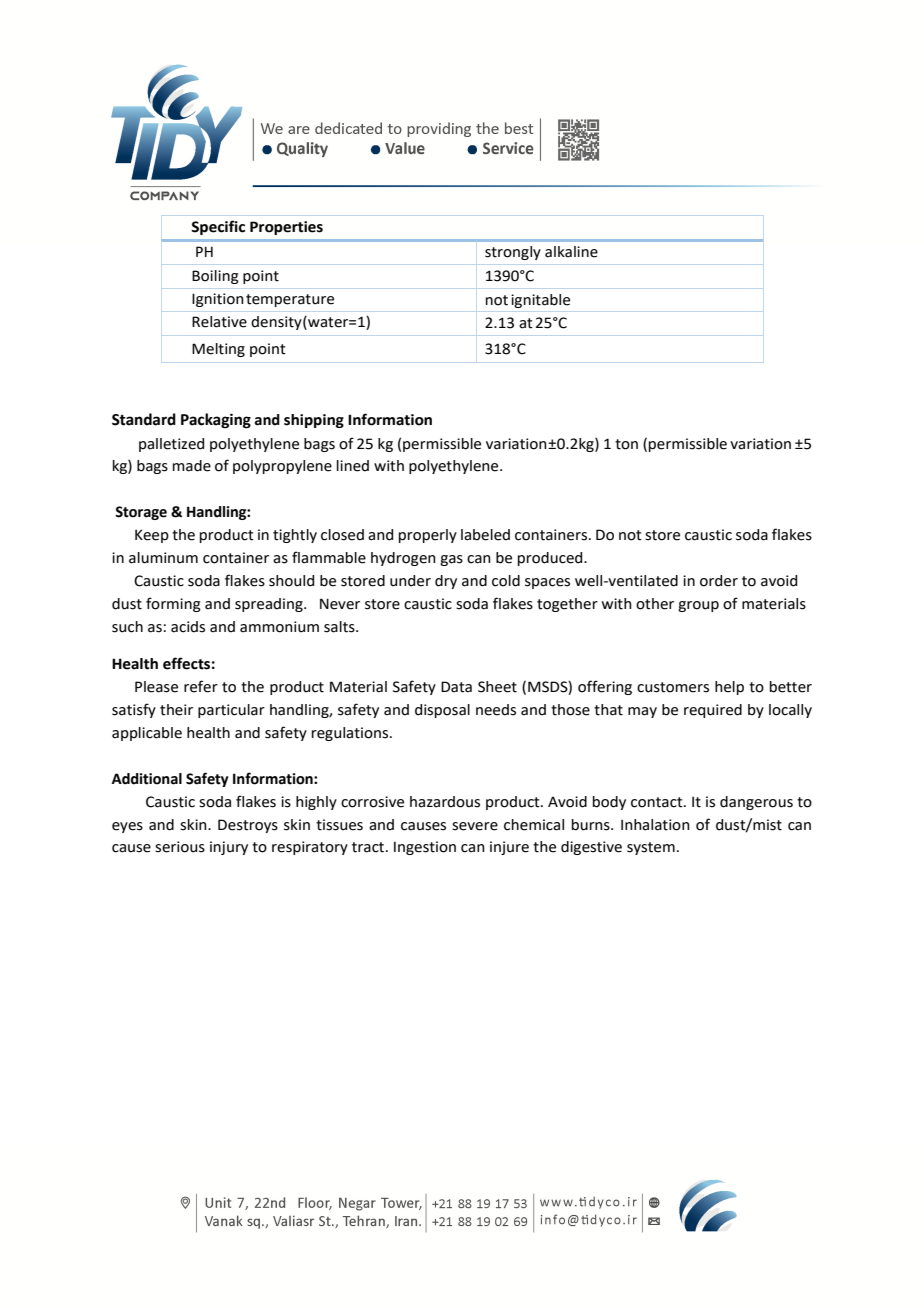 The height and width of the document is (1308, 924). Describe the element at coordinates (201, 686) in the document. I see `refer` at that location.
